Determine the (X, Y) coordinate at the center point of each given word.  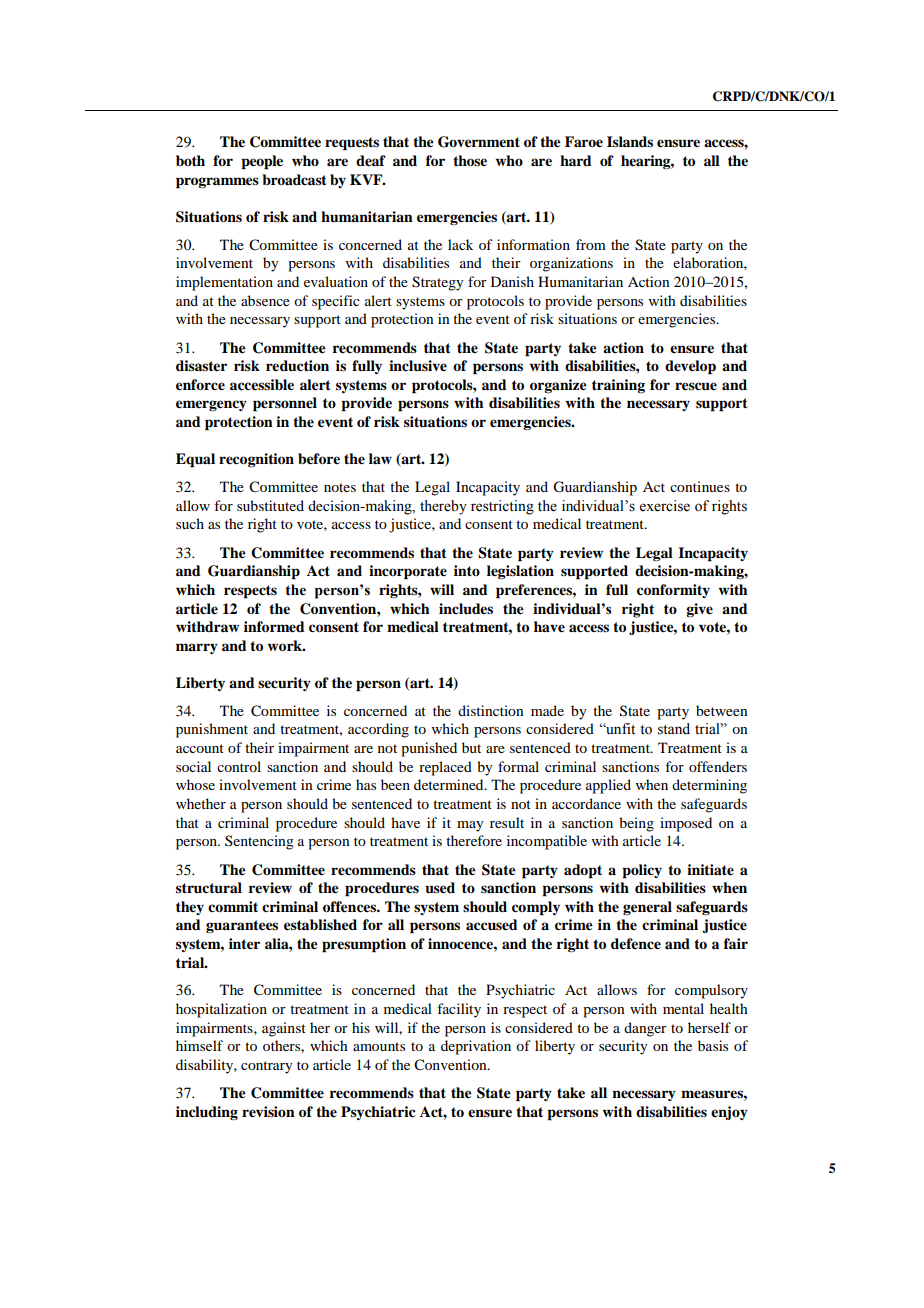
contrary (266, 1067)
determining (709, 786)
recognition (256, 460)
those (470, 160)
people (262, 162)
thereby (443, 507)
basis (713, 1045)
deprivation (476, 1047)
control (239, 766)
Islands (630, 141)
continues (700, 486)
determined (450, 784)
